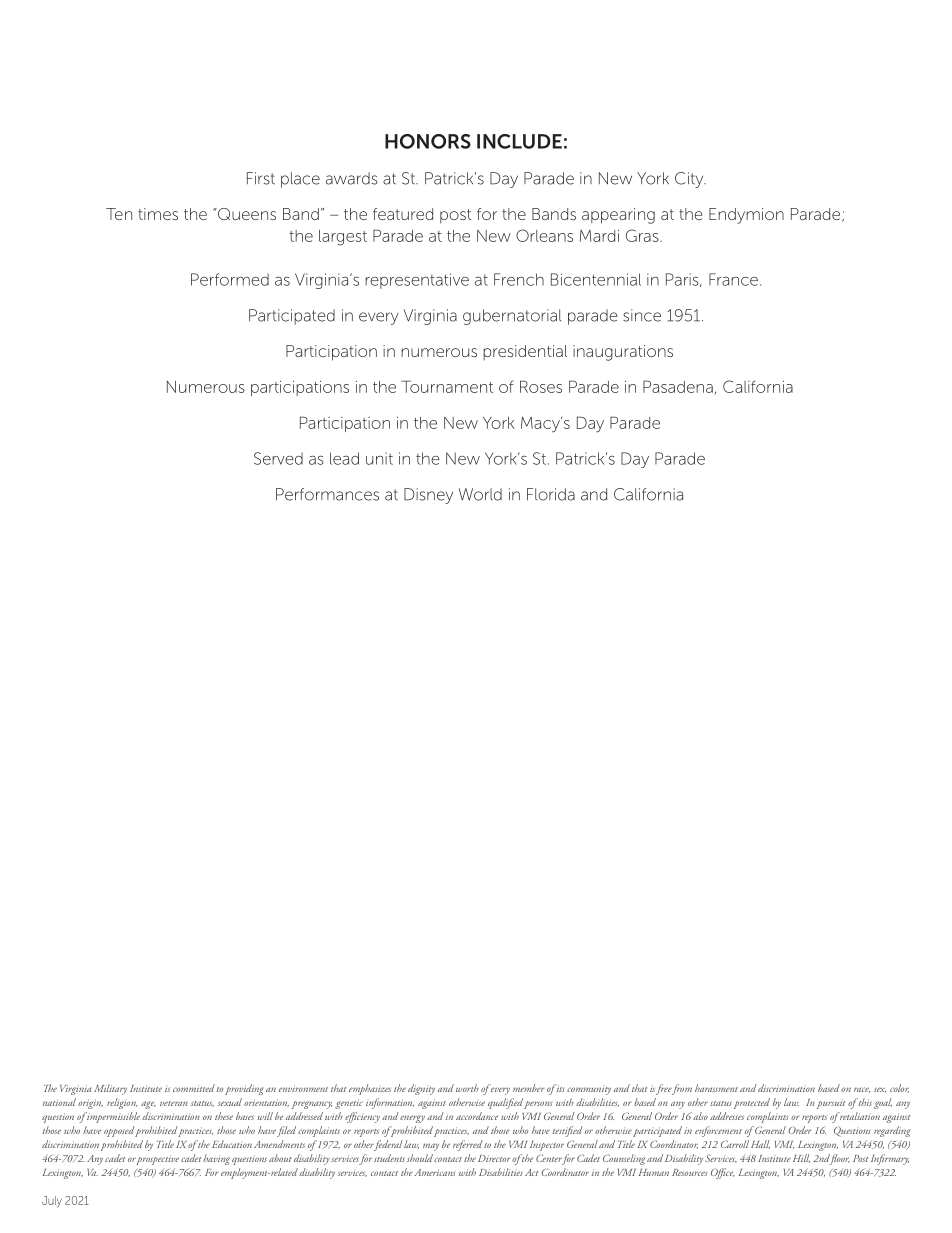  I want to click on INCLUDE, so click(519, 141).
